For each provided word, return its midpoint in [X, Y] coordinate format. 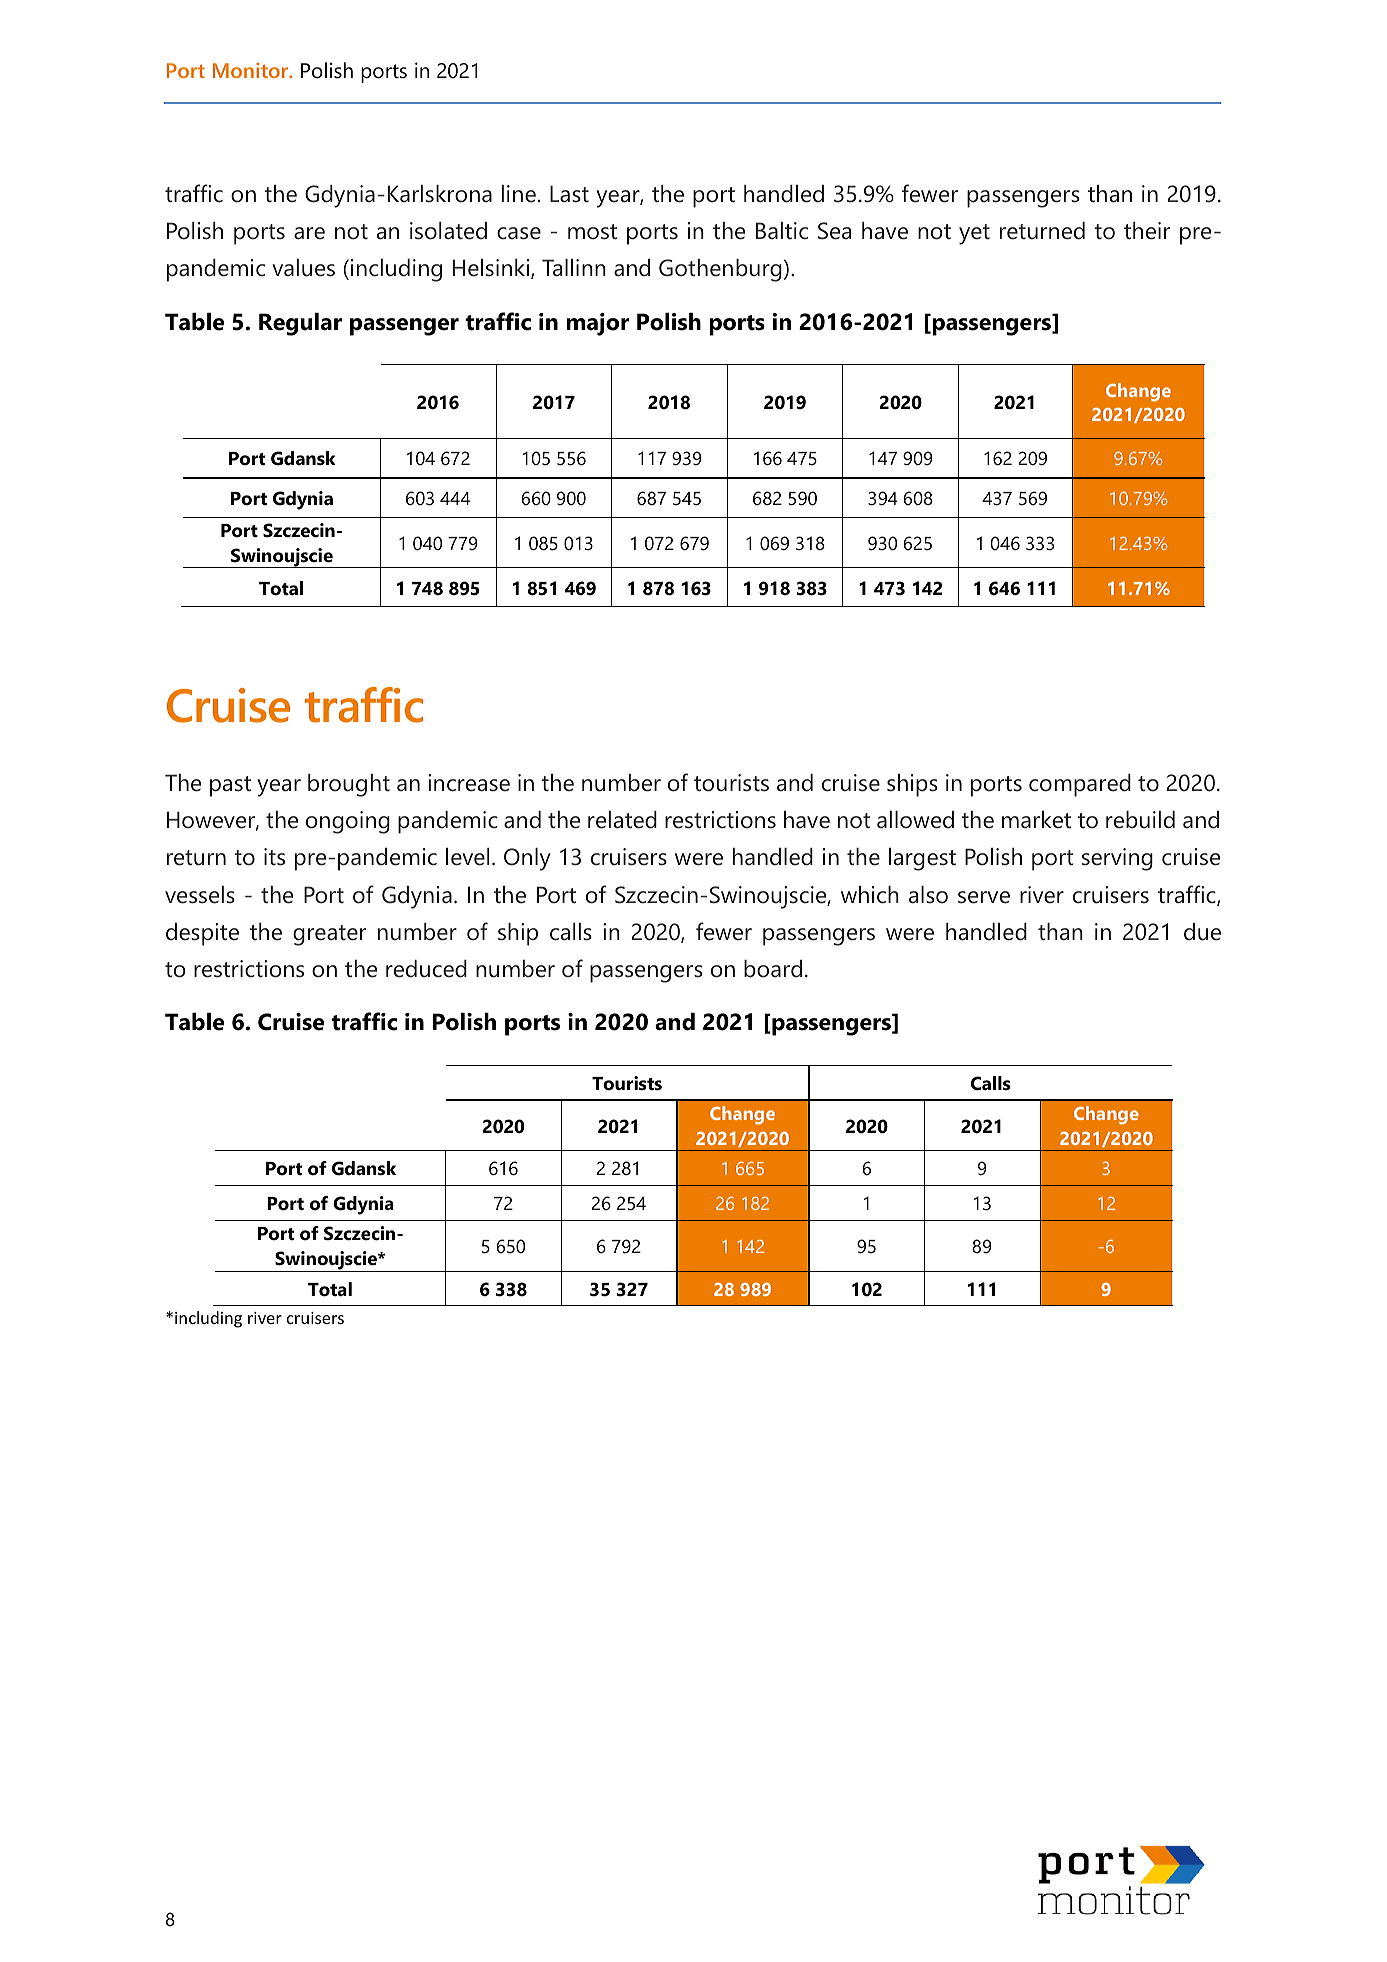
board [773, 969]
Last [569, 194]
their [1147, 231]
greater [329, 935]
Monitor [252, 70]
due [1202, 932]
